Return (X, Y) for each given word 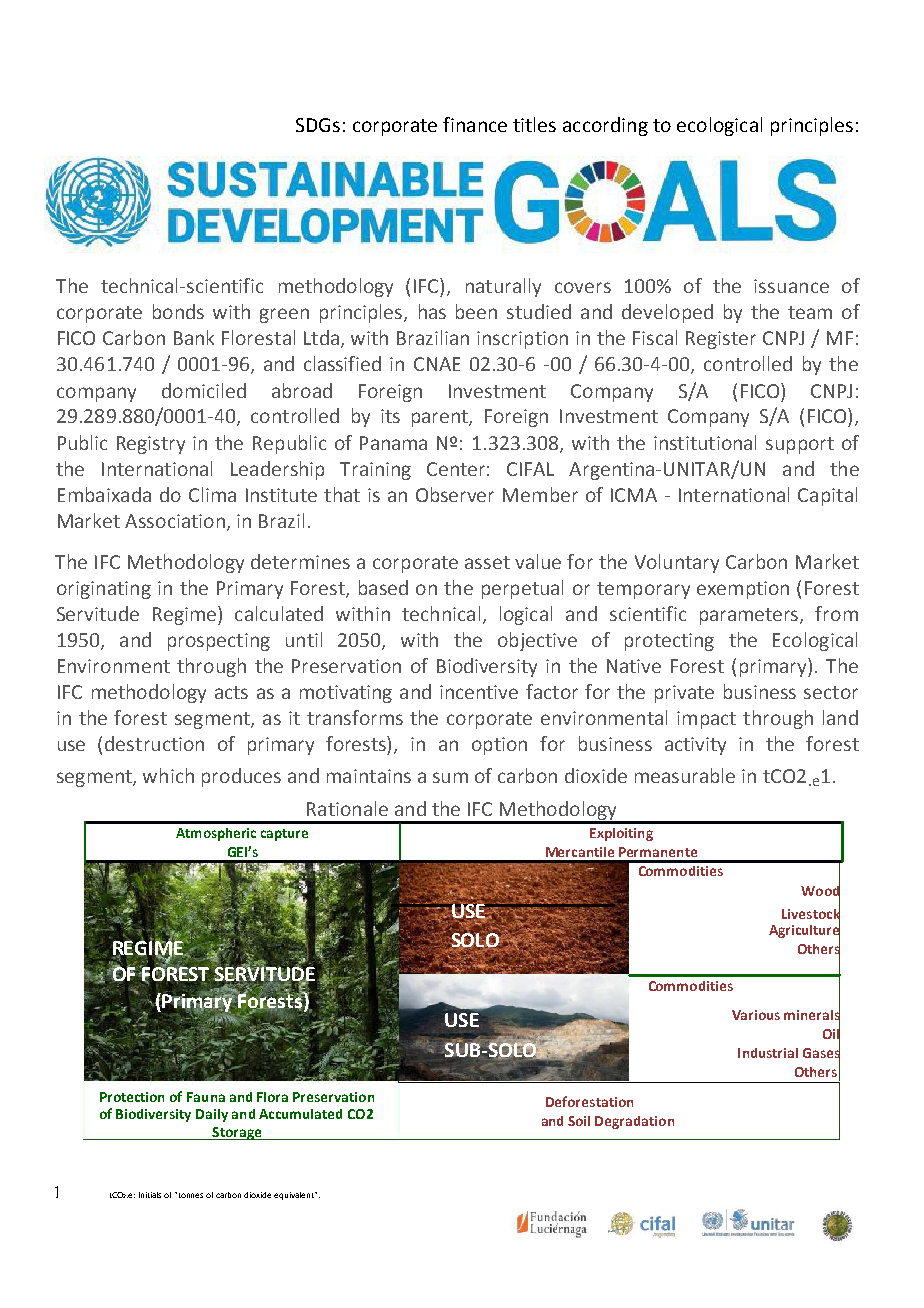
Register (721, 340)
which (168, 775)
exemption (743, 590)
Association (175, 521)
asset (487, 562)
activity (695, 746)
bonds (178, 311)
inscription (522, 340)
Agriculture (804, 931)
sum (450, 777)
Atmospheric (216, 834)
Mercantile (580, 852)
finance (475, 124)
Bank (194, 337)
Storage (237, 1133)
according (605, 126)
